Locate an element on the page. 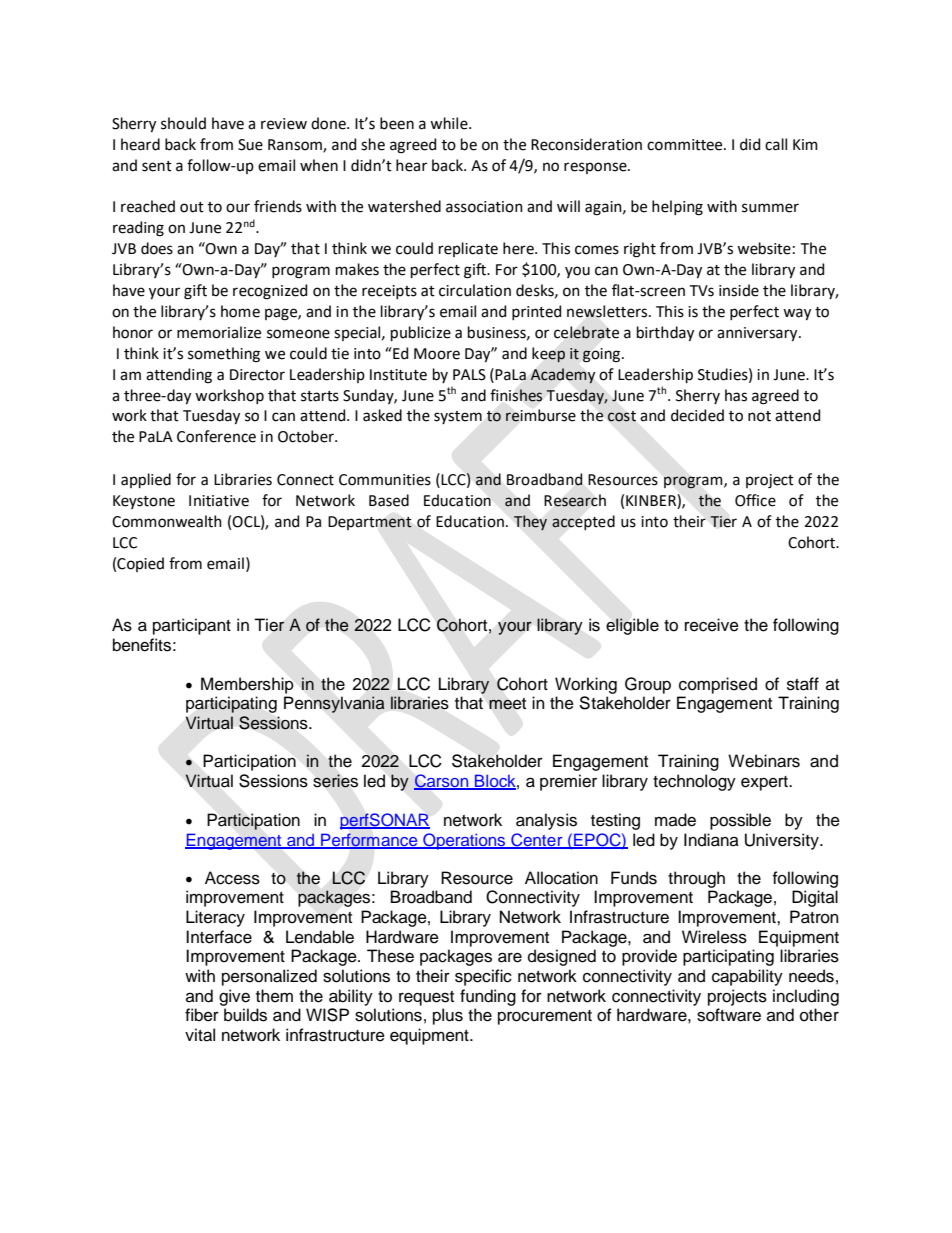  call is located at coordinates (776, 144).
